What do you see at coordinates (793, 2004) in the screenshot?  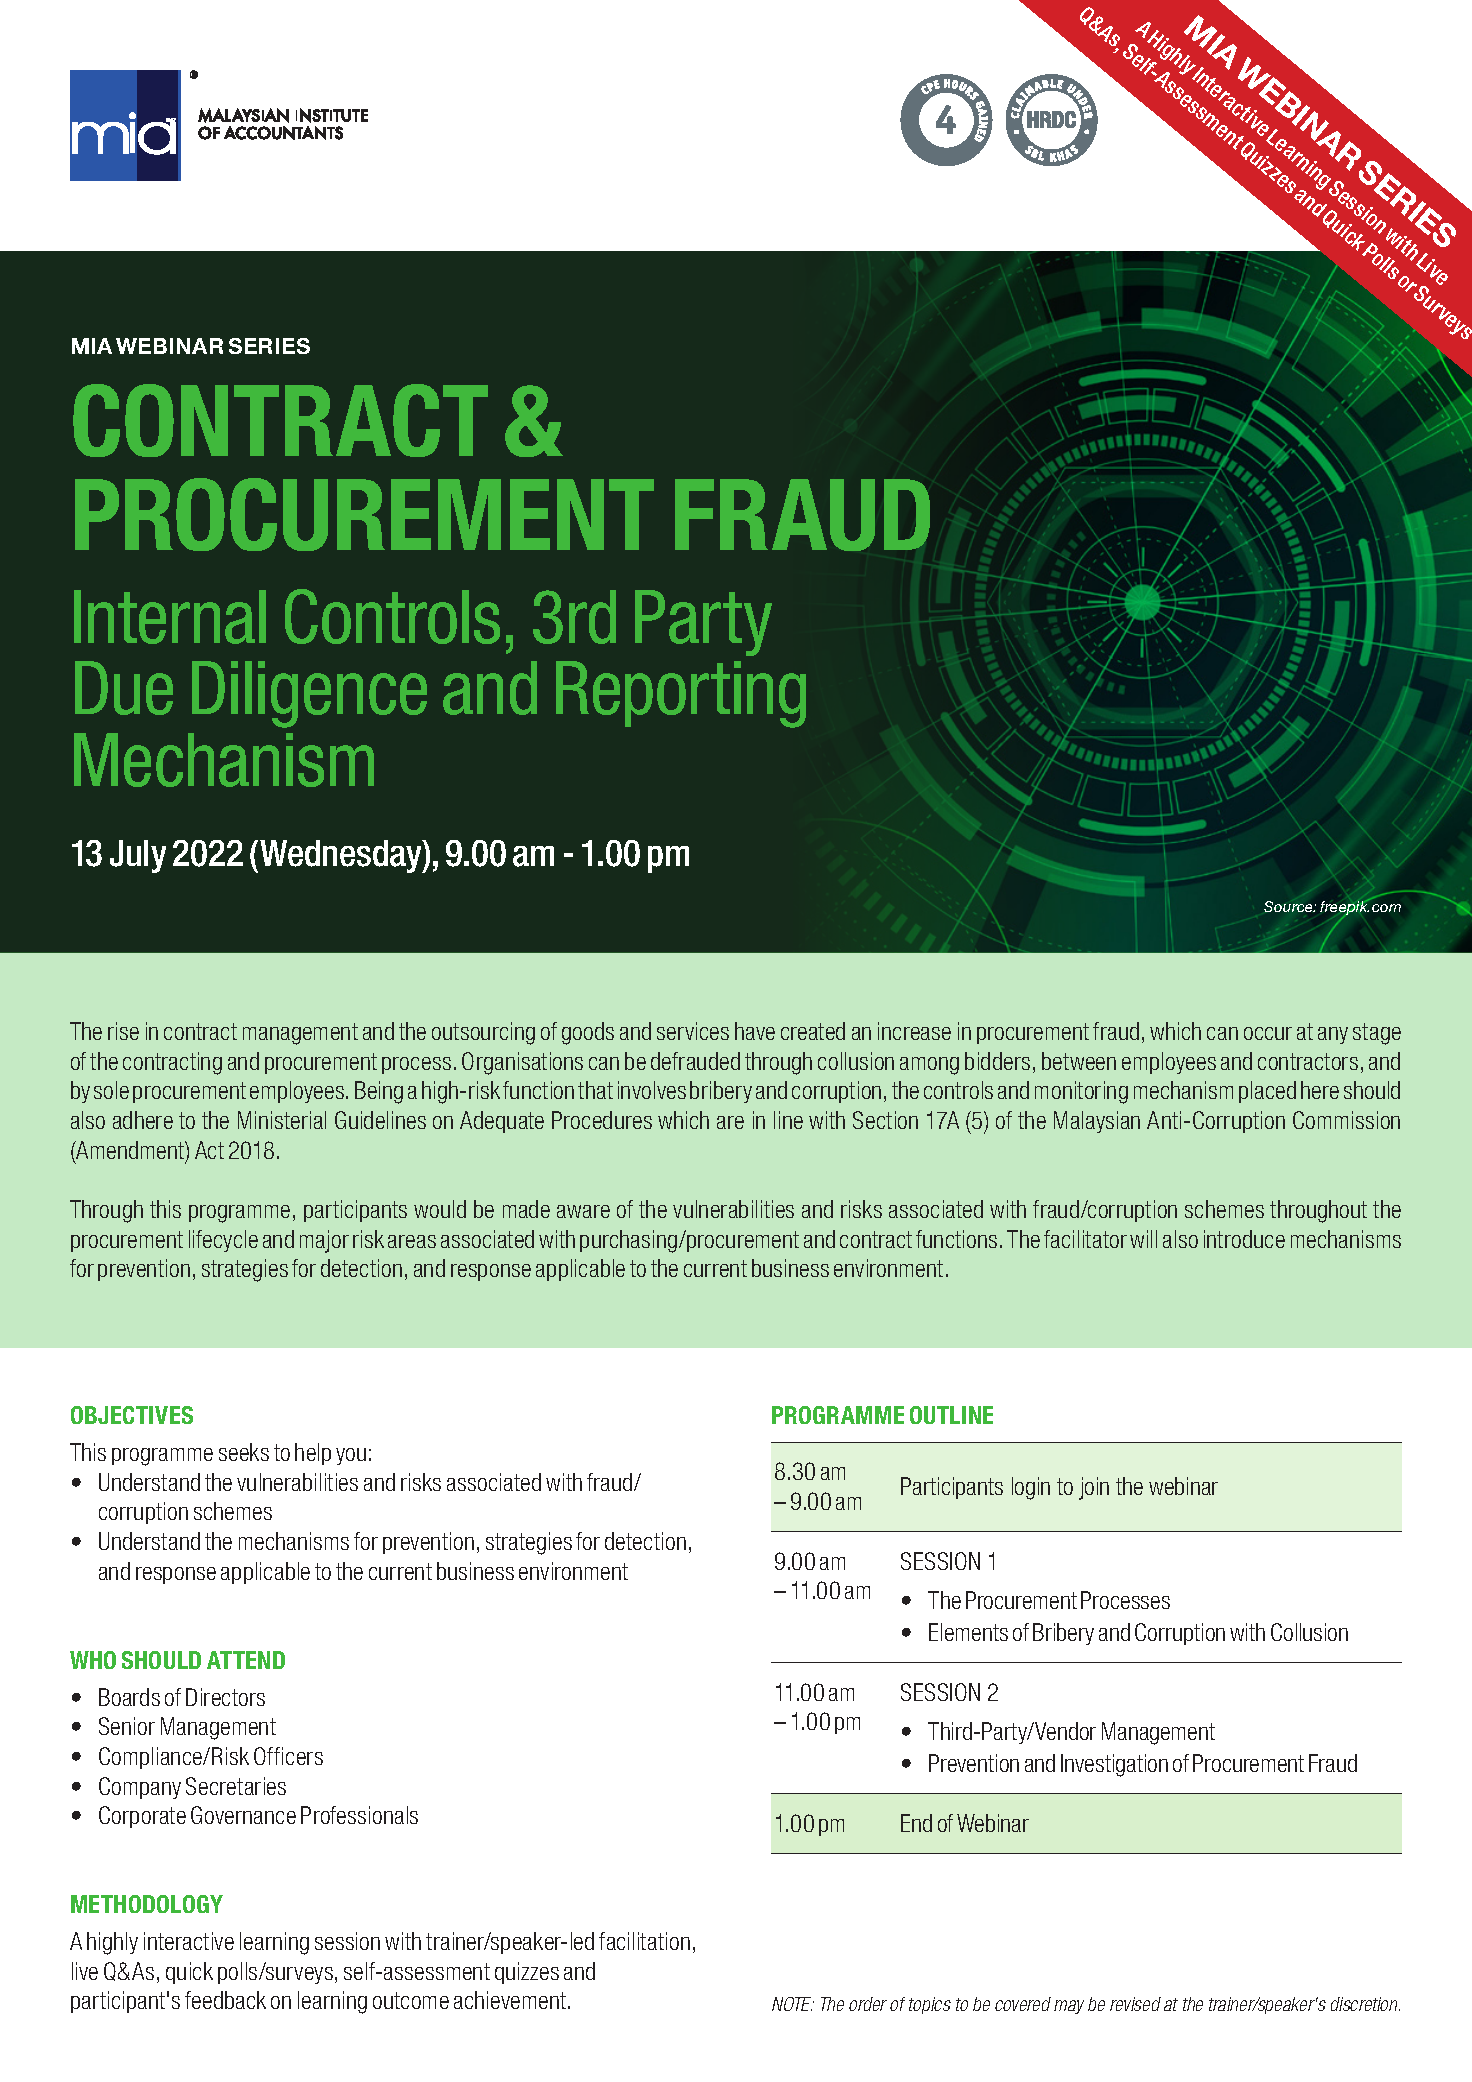 I see `NOTE` at bounding box center [793, 2004].
